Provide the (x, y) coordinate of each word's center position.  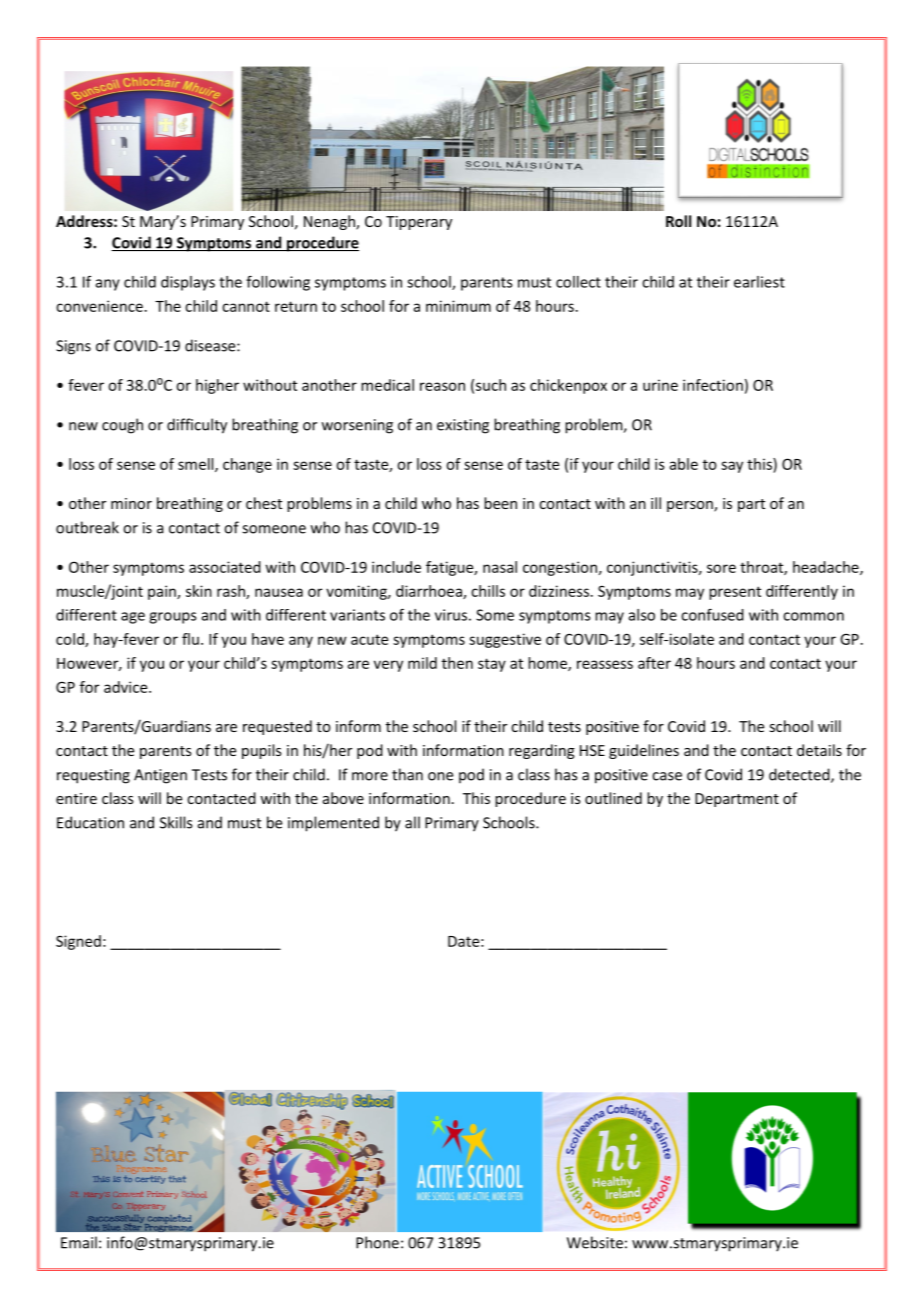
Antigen (160, 776)
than (407, 774)
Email (79, 1242)
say (732, 467)
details (819, 750)
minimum (458, 306)
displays (188, 283)
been (500, 503)
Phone (377, 1242)
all (412, 822)
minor (131, 503)
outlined (613, 798)
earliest (759, 282)
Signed (78, 942)
